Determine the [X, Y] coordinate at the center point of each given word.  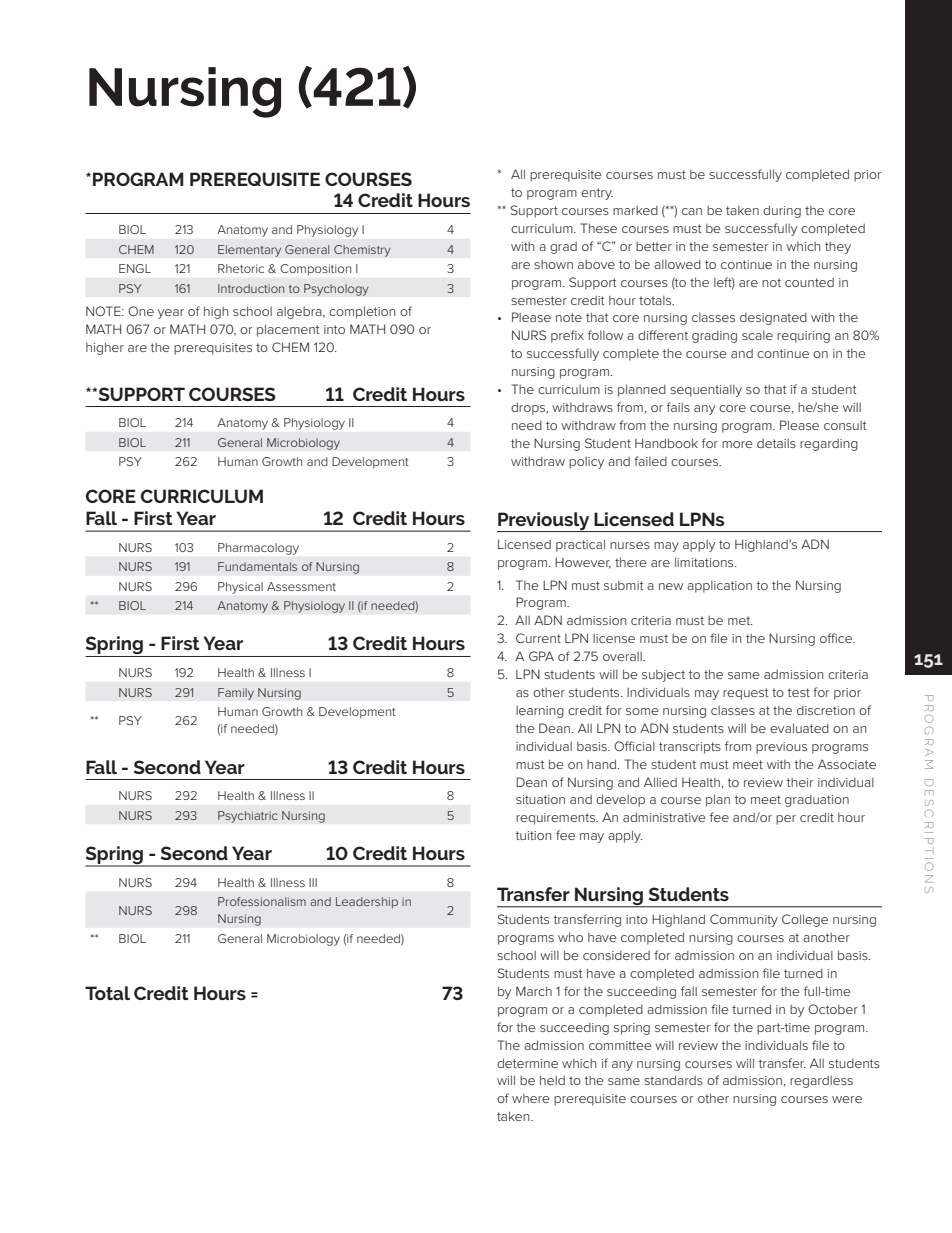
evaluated [799, 728]
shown [553, 264]
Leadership [367, 903]
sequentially [706, 391]
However [583, 563]
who [570, 937]
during [782, 211]
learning [540, 712]
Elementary [249, 251]
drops [529, 408]
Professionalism [262, 901]
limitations [705, 562]
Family [236, 694]
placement [288, 330]
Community [744, 920]
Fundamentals [257, 566]
